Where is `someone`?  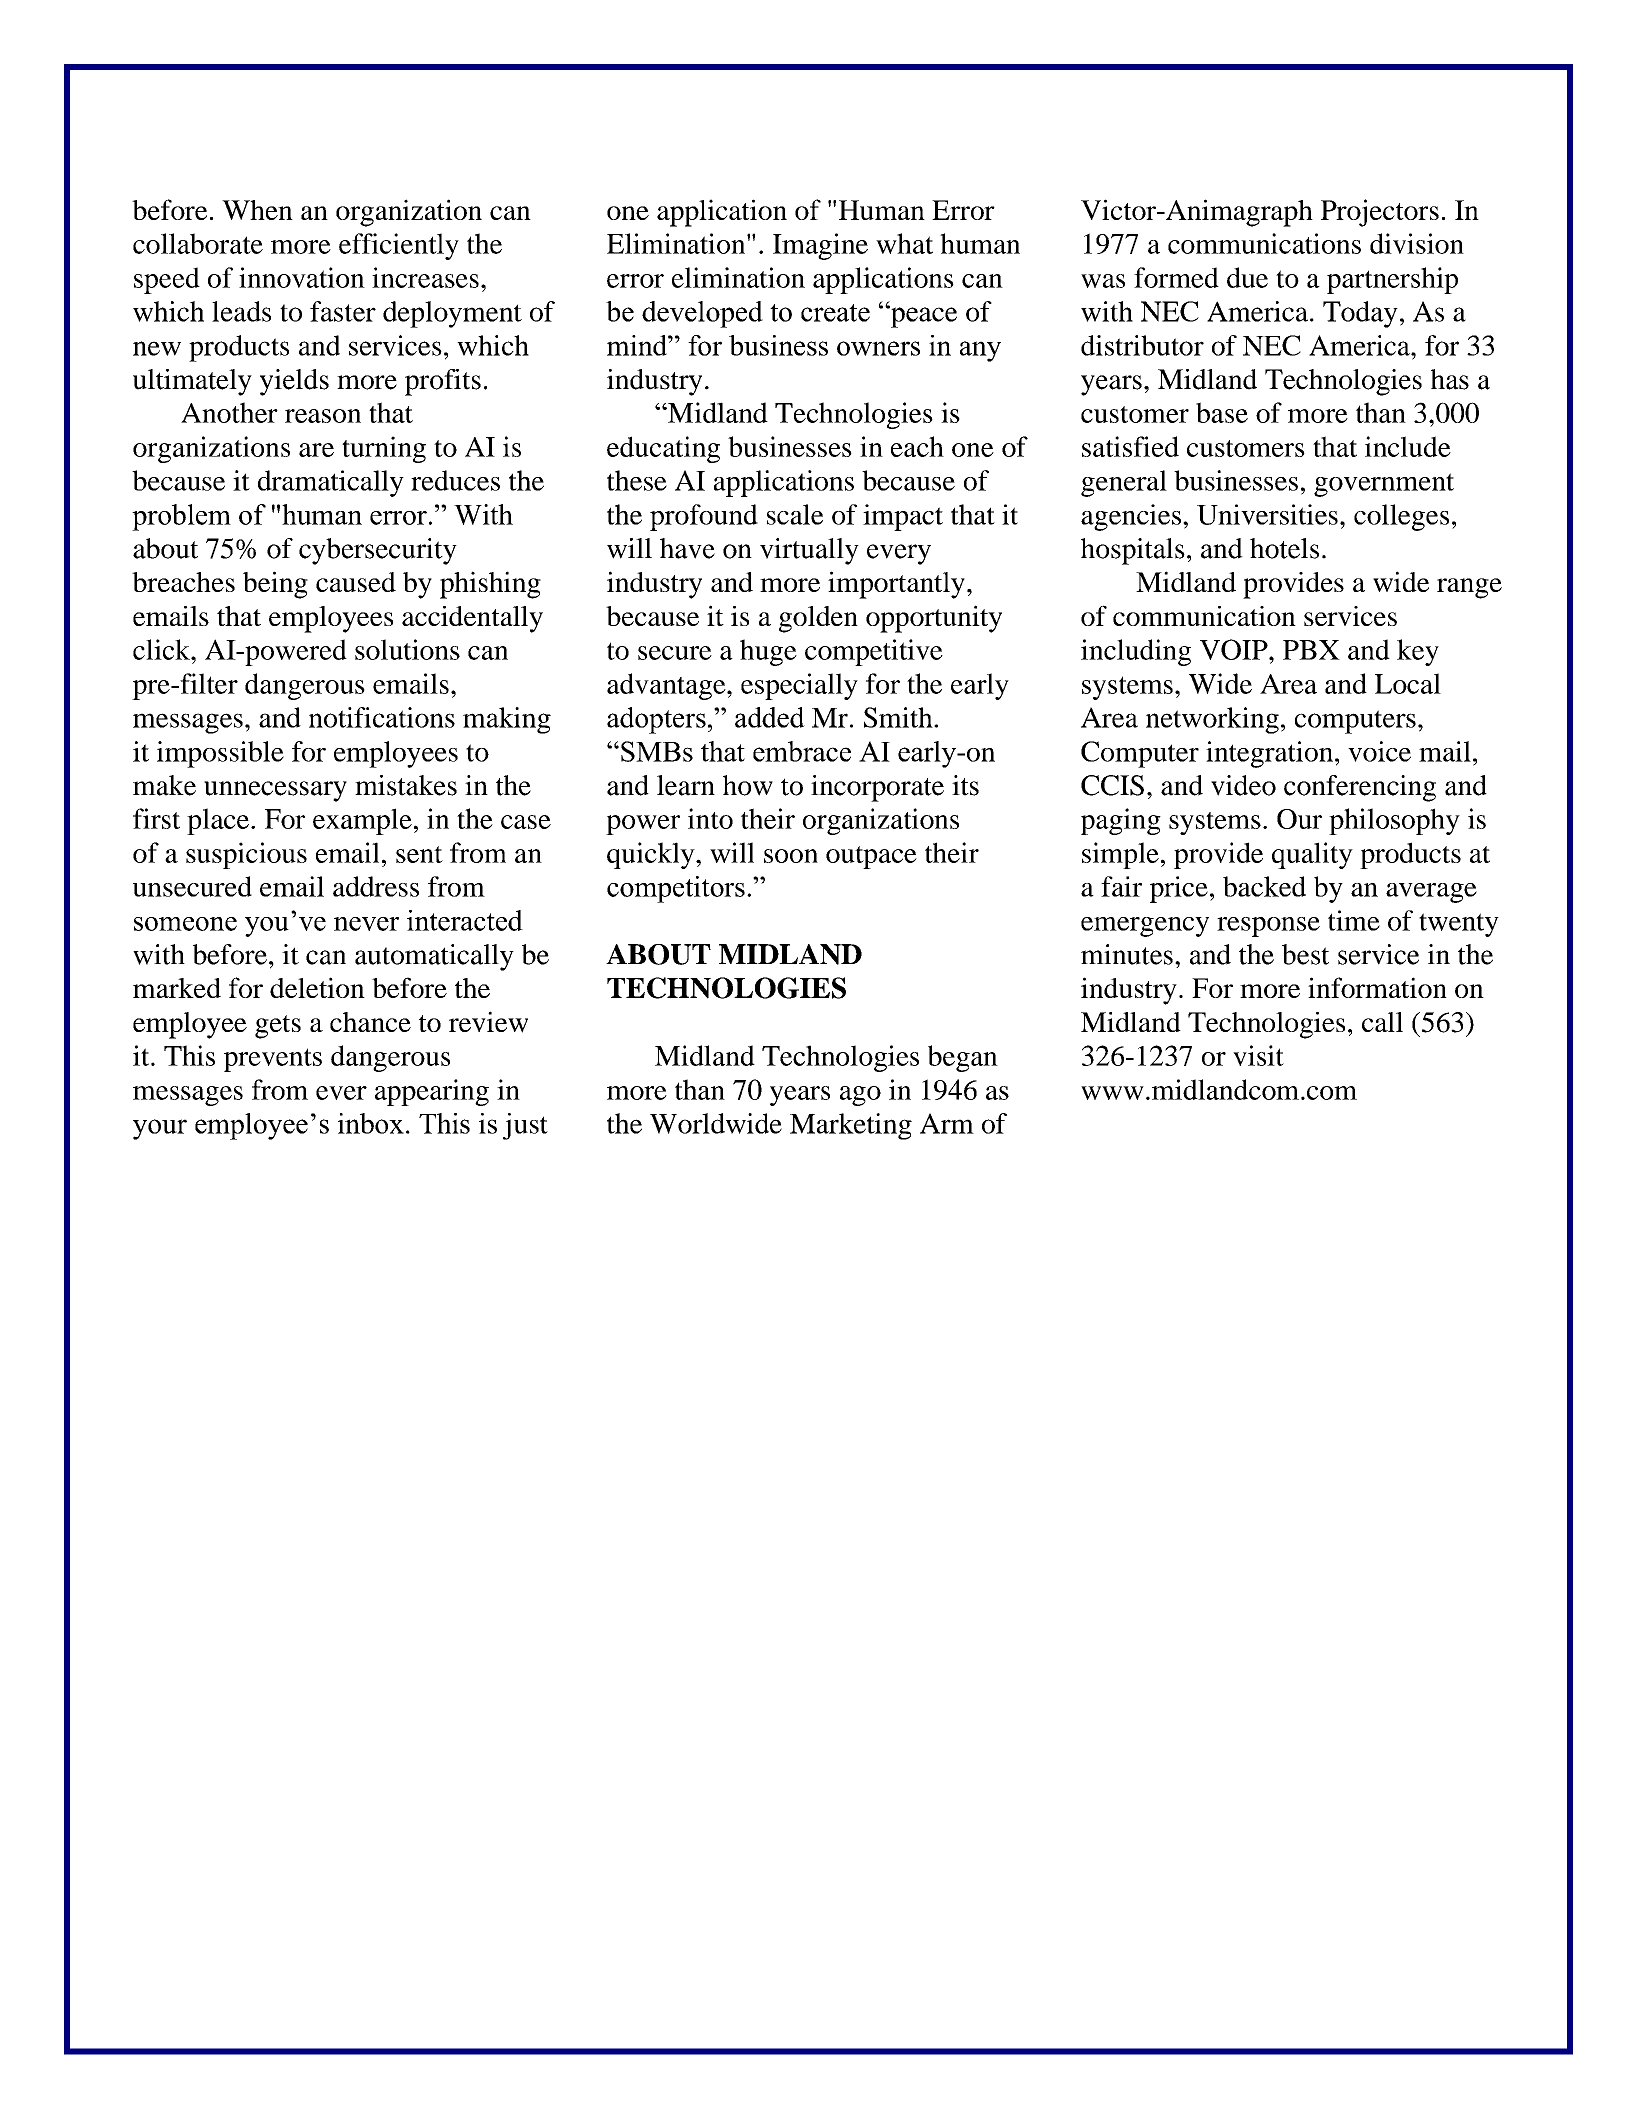
someone is located at coordinates (185, 924).
